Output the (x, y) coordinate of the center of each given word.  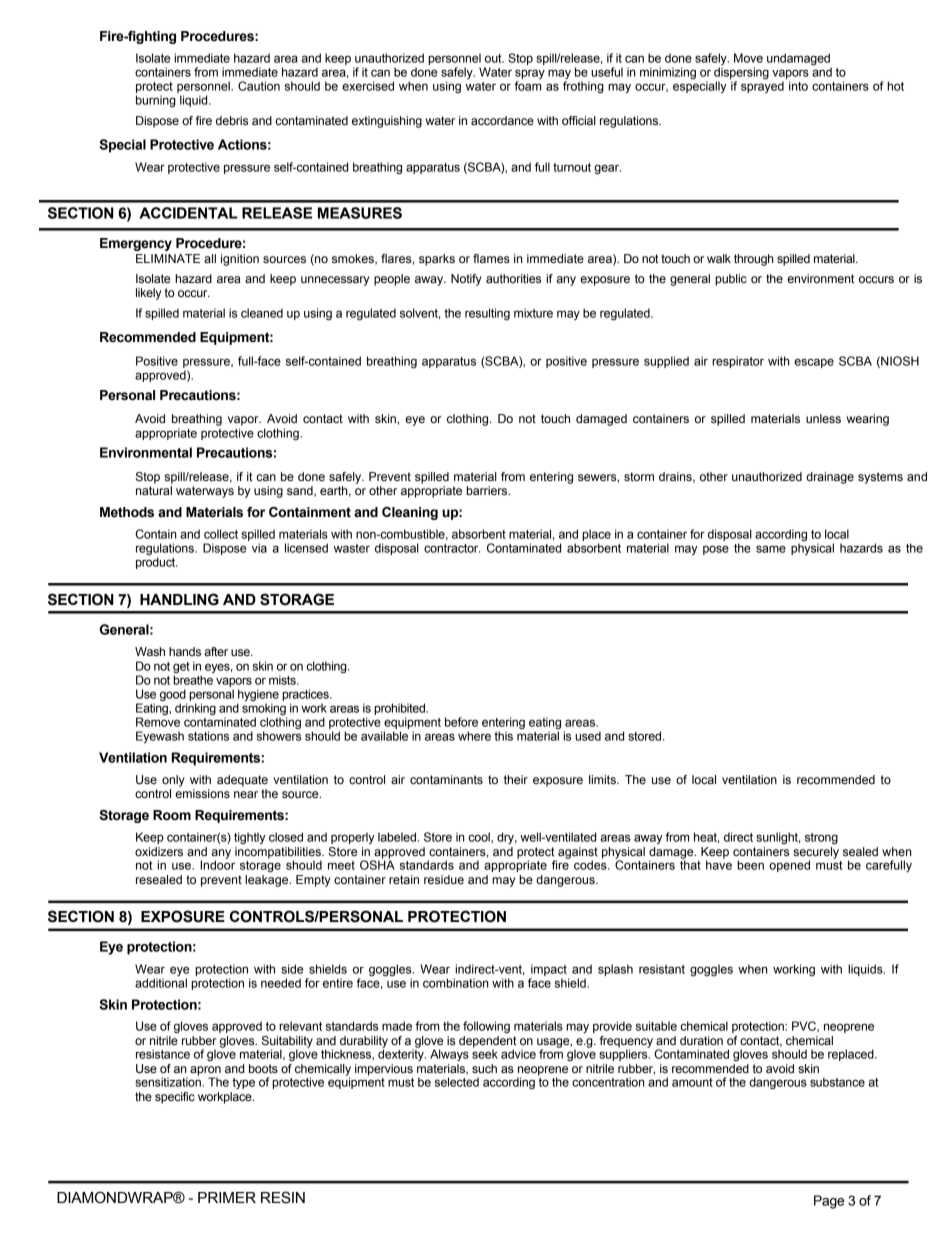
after (216, 652)
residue (444, 879)
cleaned (262, 313)
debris (232, 120)
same (771, 549)
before (461, 722)
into (798, 86)
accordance (502, 121)
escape (814, 363)
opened (789, 866)
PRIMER (227, 1197)
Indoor (217, 864)
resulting (487, 314)
